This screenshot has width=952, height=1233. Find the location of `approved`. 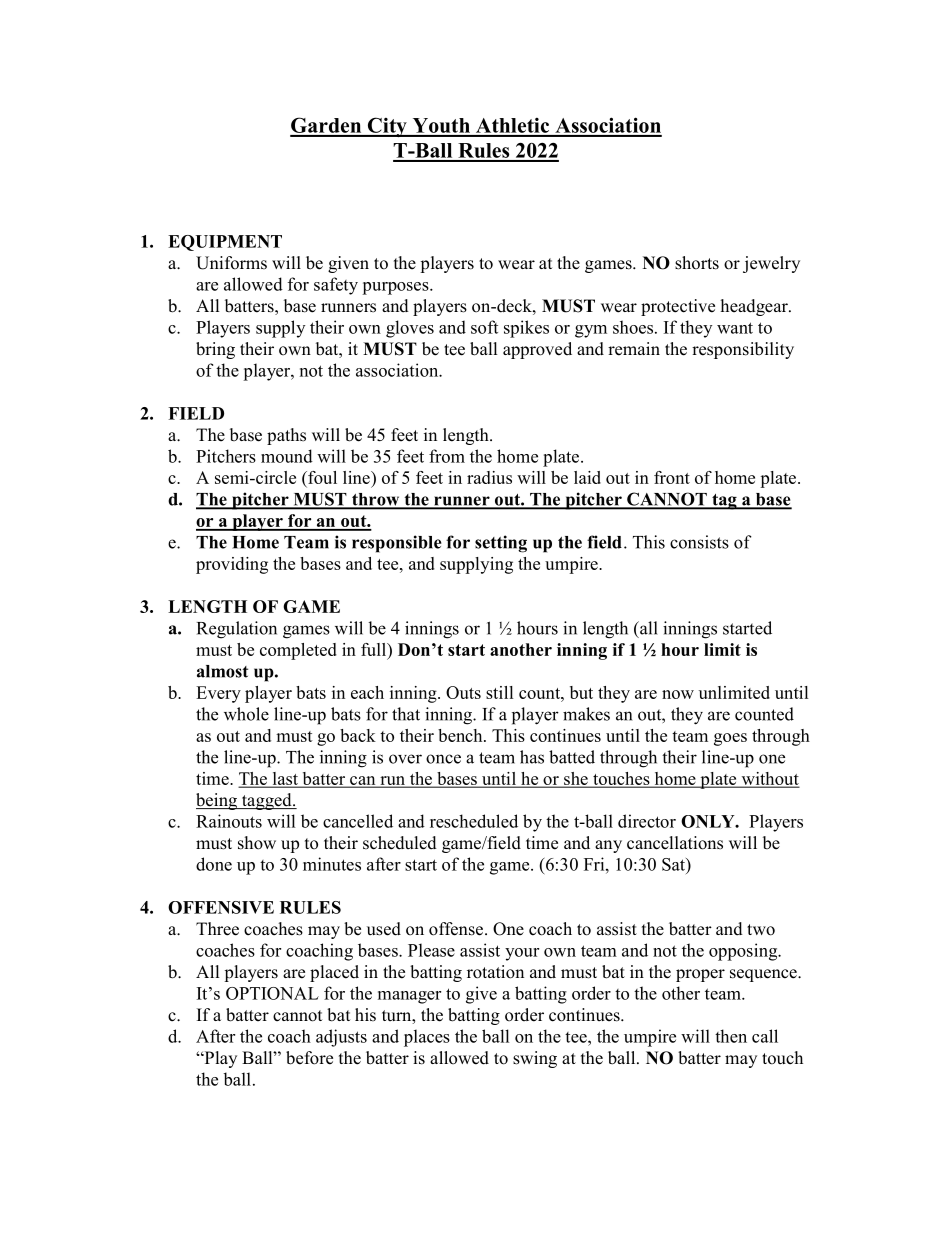

approved is located at coordinates (537, 350).
